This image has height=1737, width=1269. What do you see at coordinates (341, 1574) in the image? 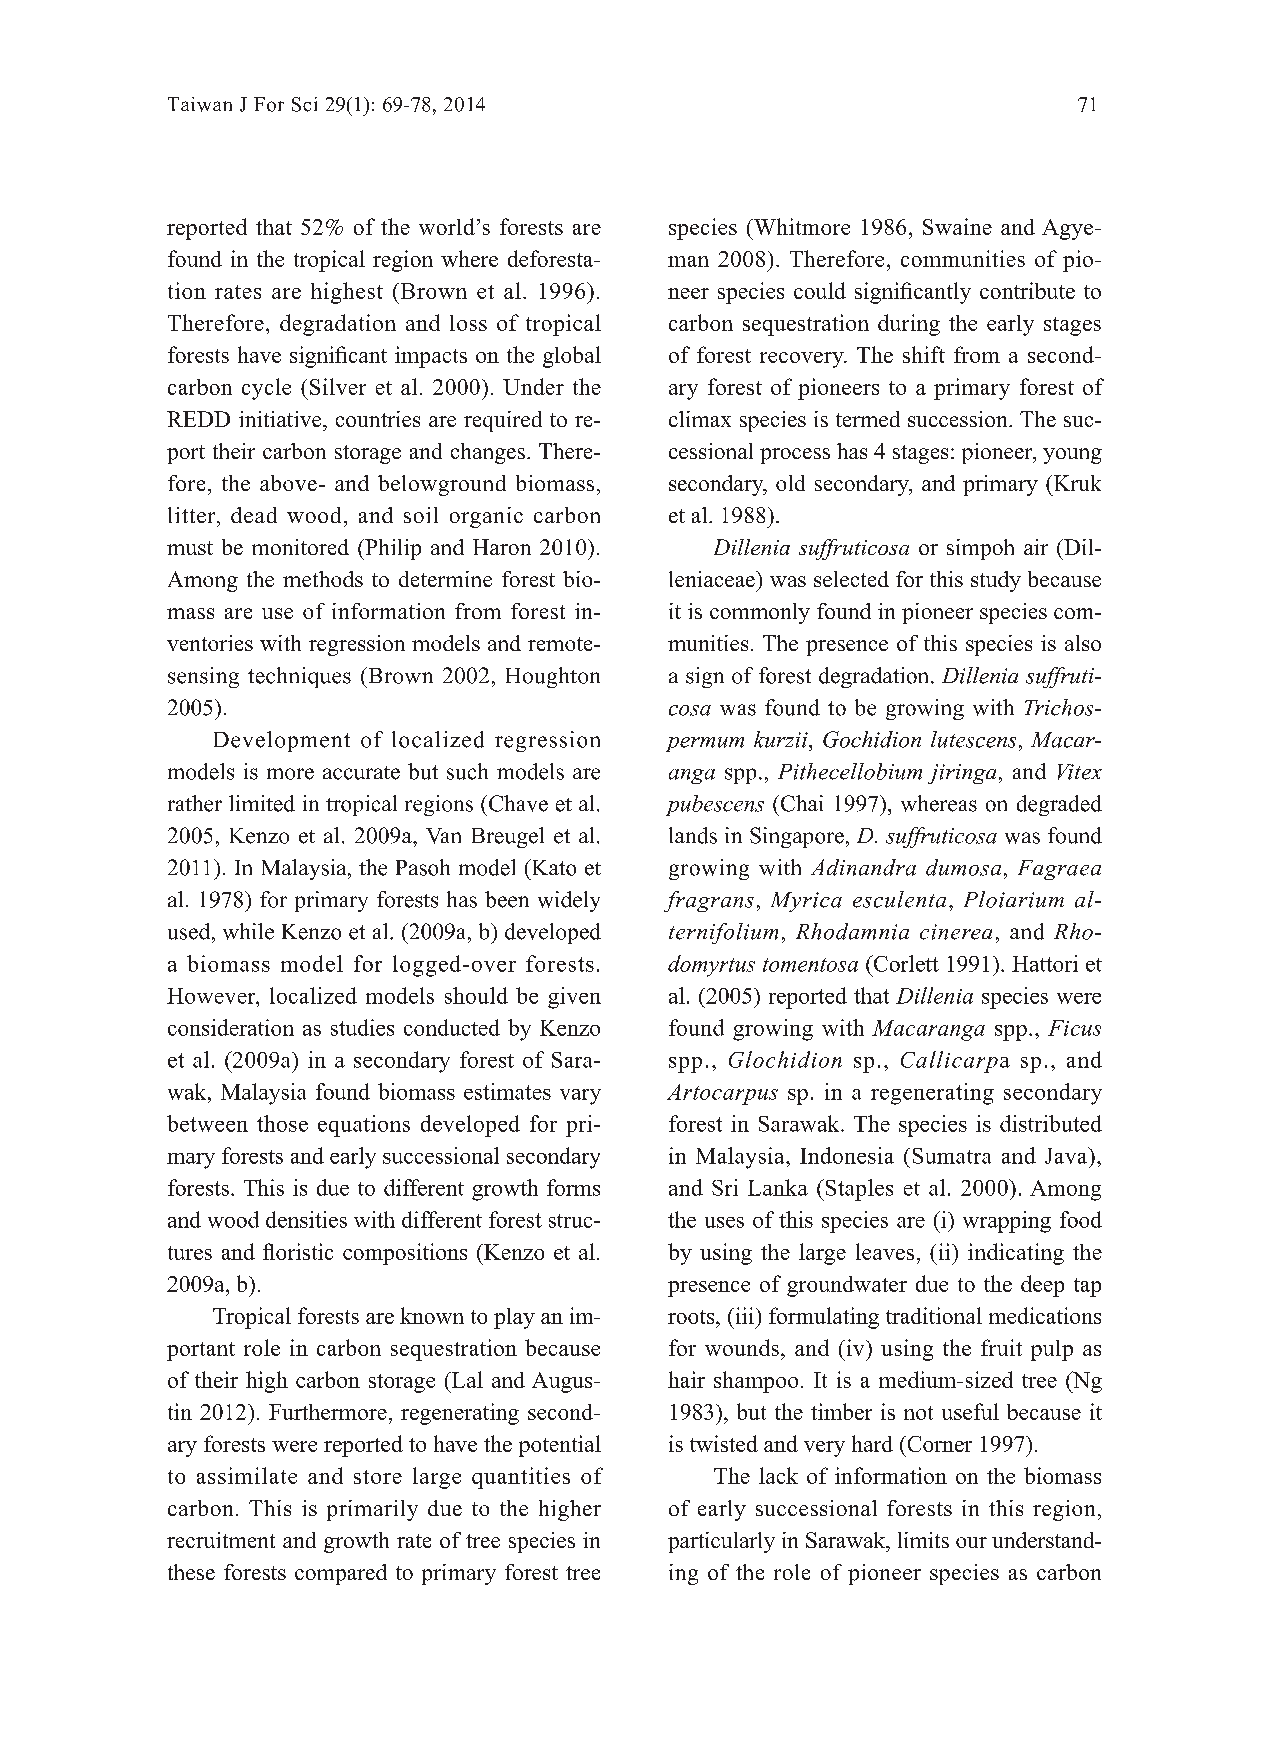
I see `compared` at bounding box center [341, 1574].
